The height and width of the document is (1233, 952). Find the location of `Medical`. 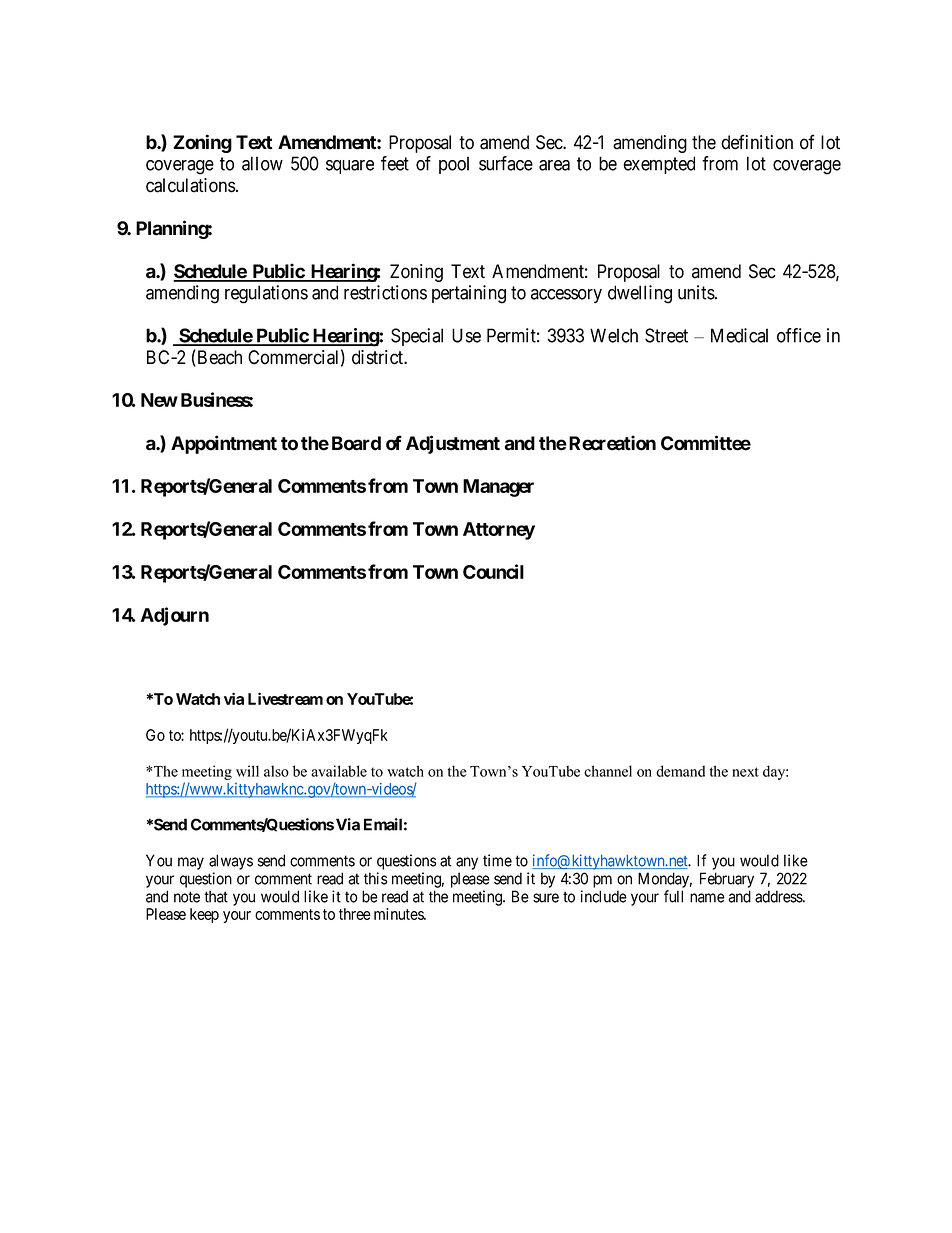

Medical is located at coordinates (739, 335).
